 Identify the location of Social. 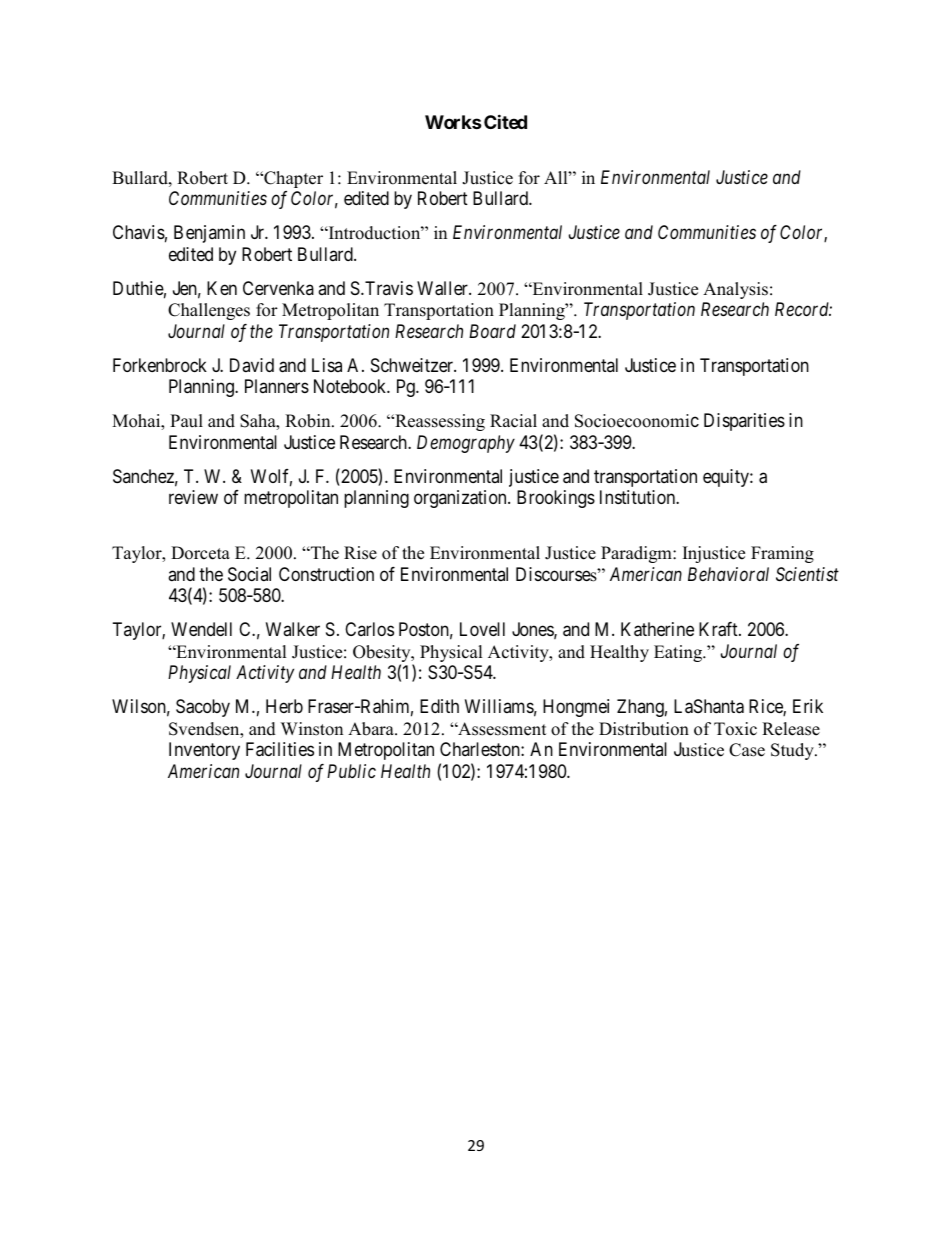
(249, 574).
